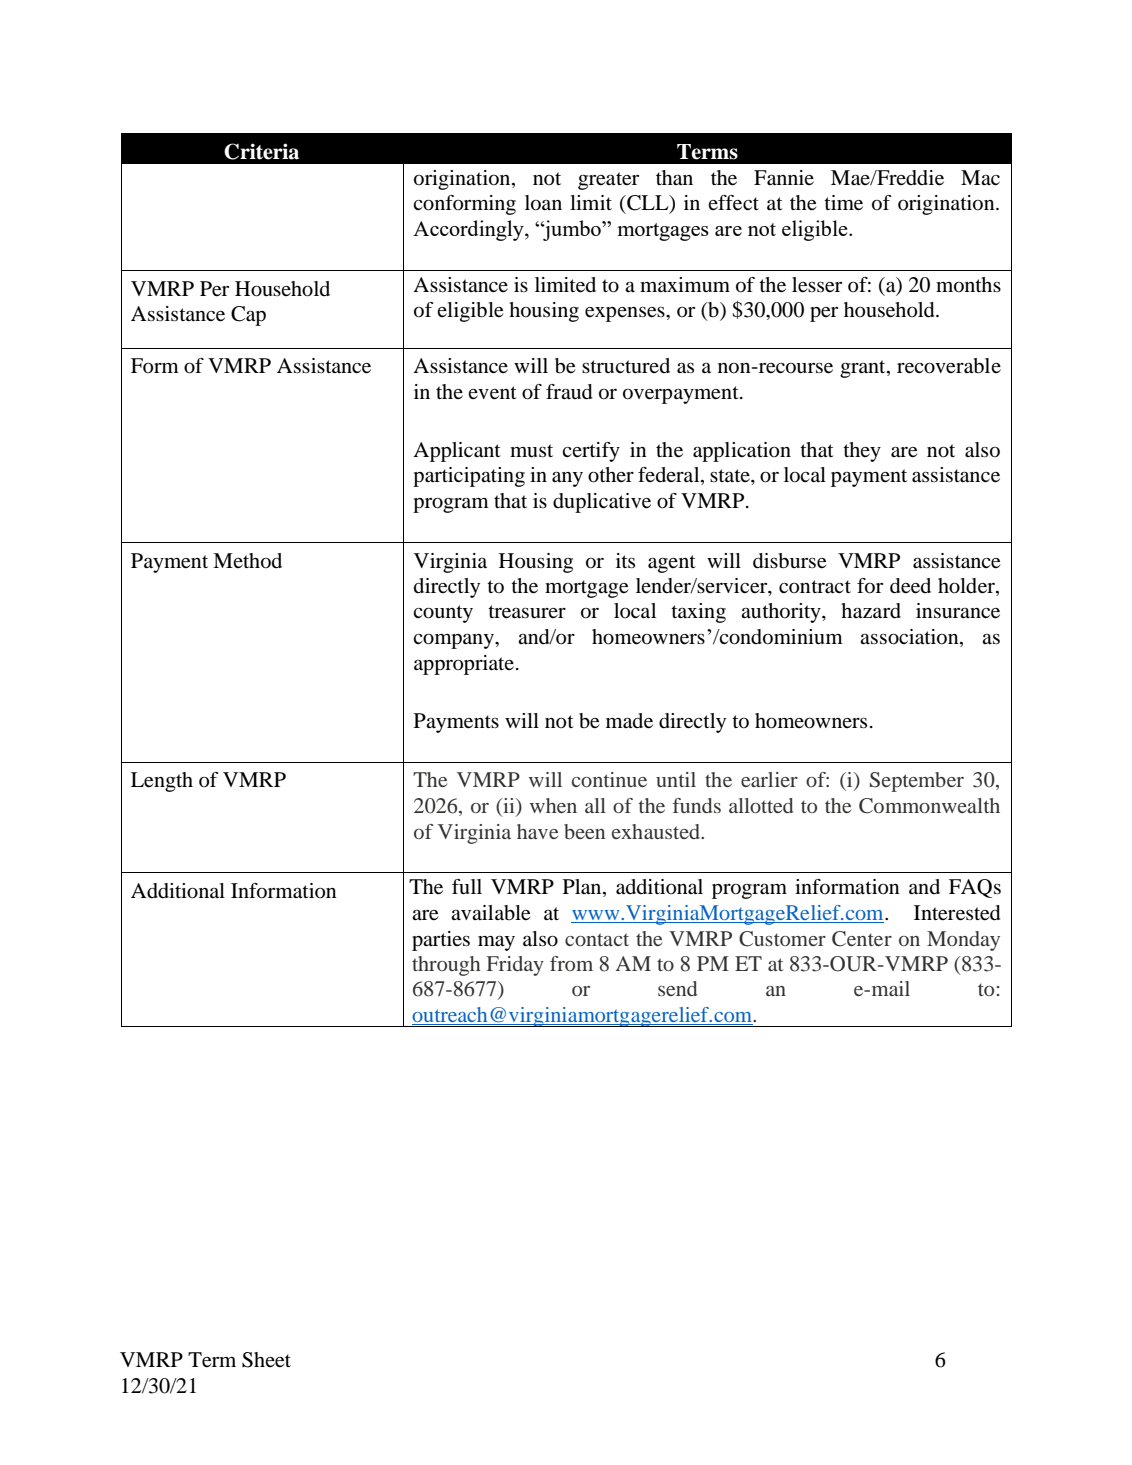 Image resolution: width=1132 pixels, height=1465 pixels. I want to click on loan, so click(543, 203).
